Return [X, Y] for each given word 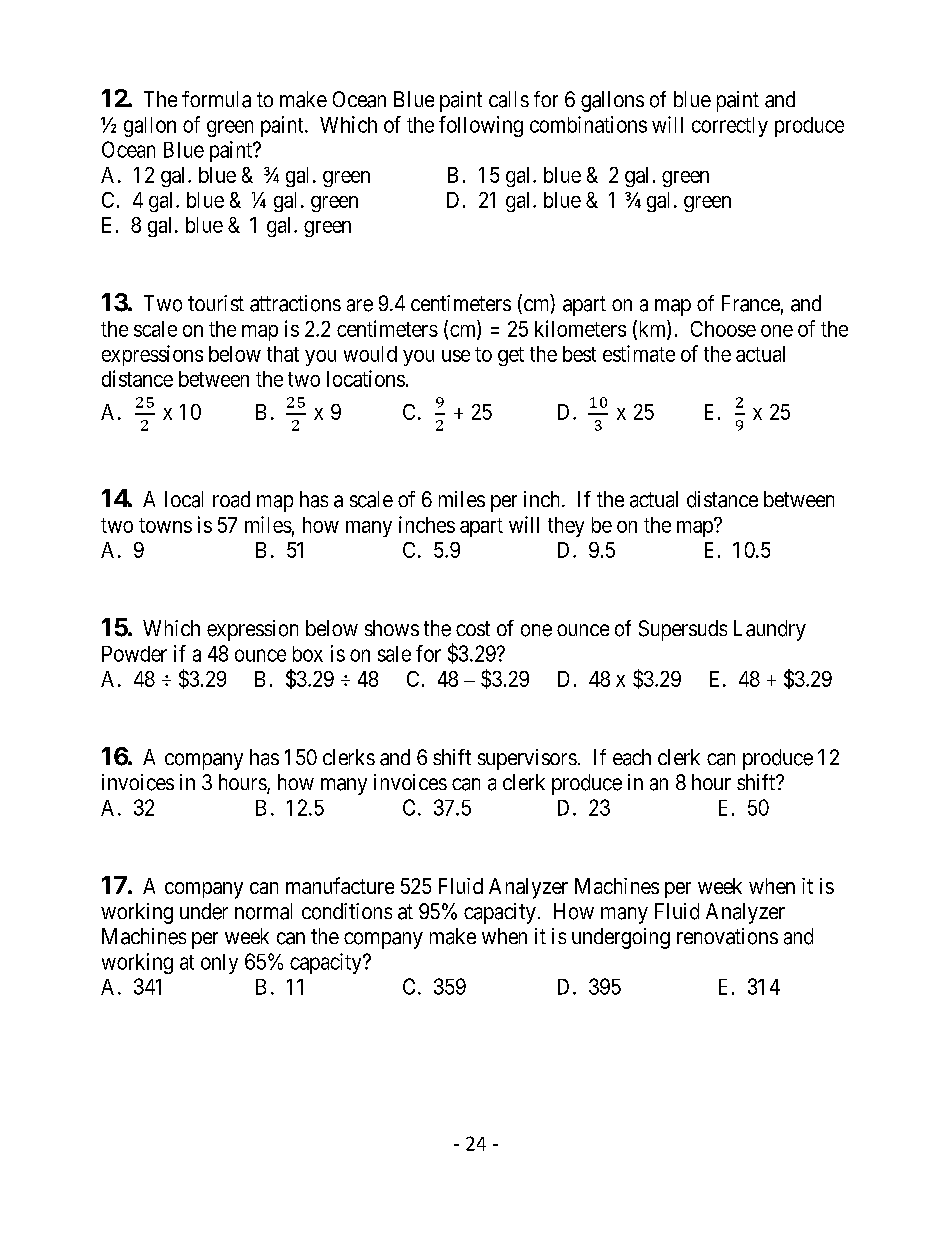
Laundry [770, 630]
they [566, 527]
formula [216, 99]
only [219, 964]
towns [165, 525]
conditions [347, 911]
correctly [730, 127]
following [481, 126]
